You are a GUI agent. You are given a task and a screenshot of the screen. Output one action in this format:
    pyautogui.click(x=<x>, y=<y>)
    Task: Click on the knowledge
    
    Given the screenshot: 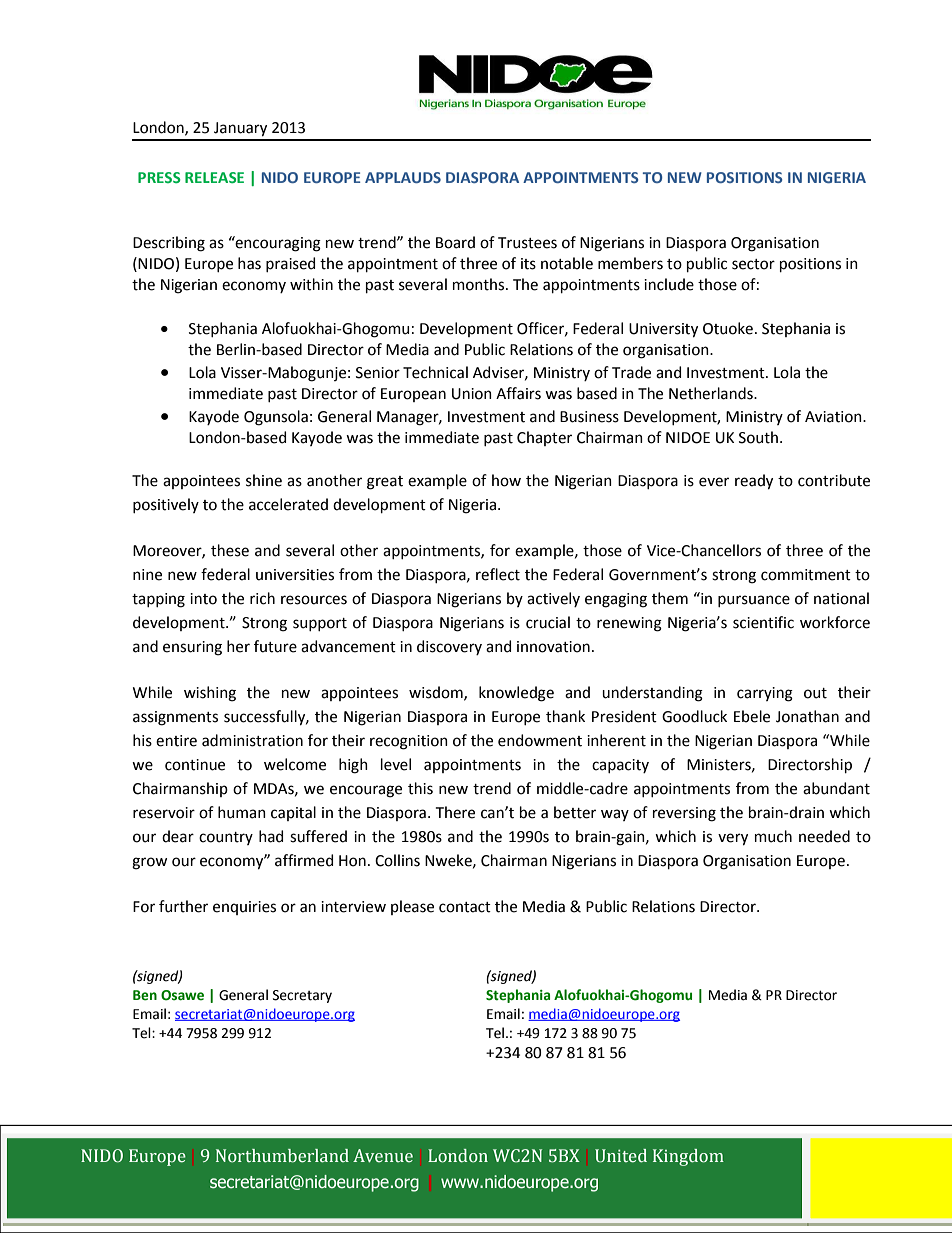 What is the action you would take?
    pyautogui.click(x=516, y=694)
